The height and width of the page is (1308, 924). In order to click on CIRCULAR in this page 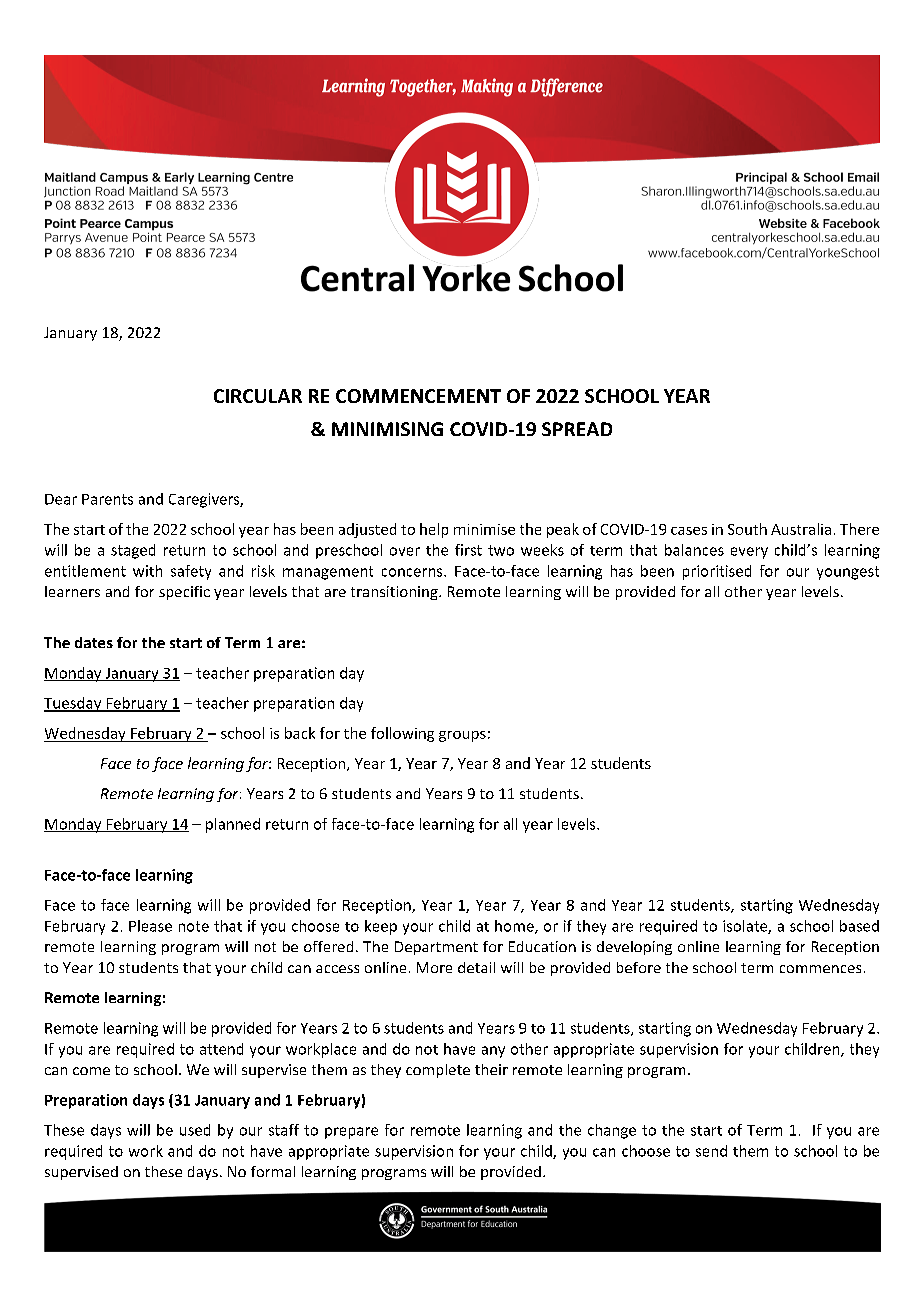, I will do `click(258, 396)`.
